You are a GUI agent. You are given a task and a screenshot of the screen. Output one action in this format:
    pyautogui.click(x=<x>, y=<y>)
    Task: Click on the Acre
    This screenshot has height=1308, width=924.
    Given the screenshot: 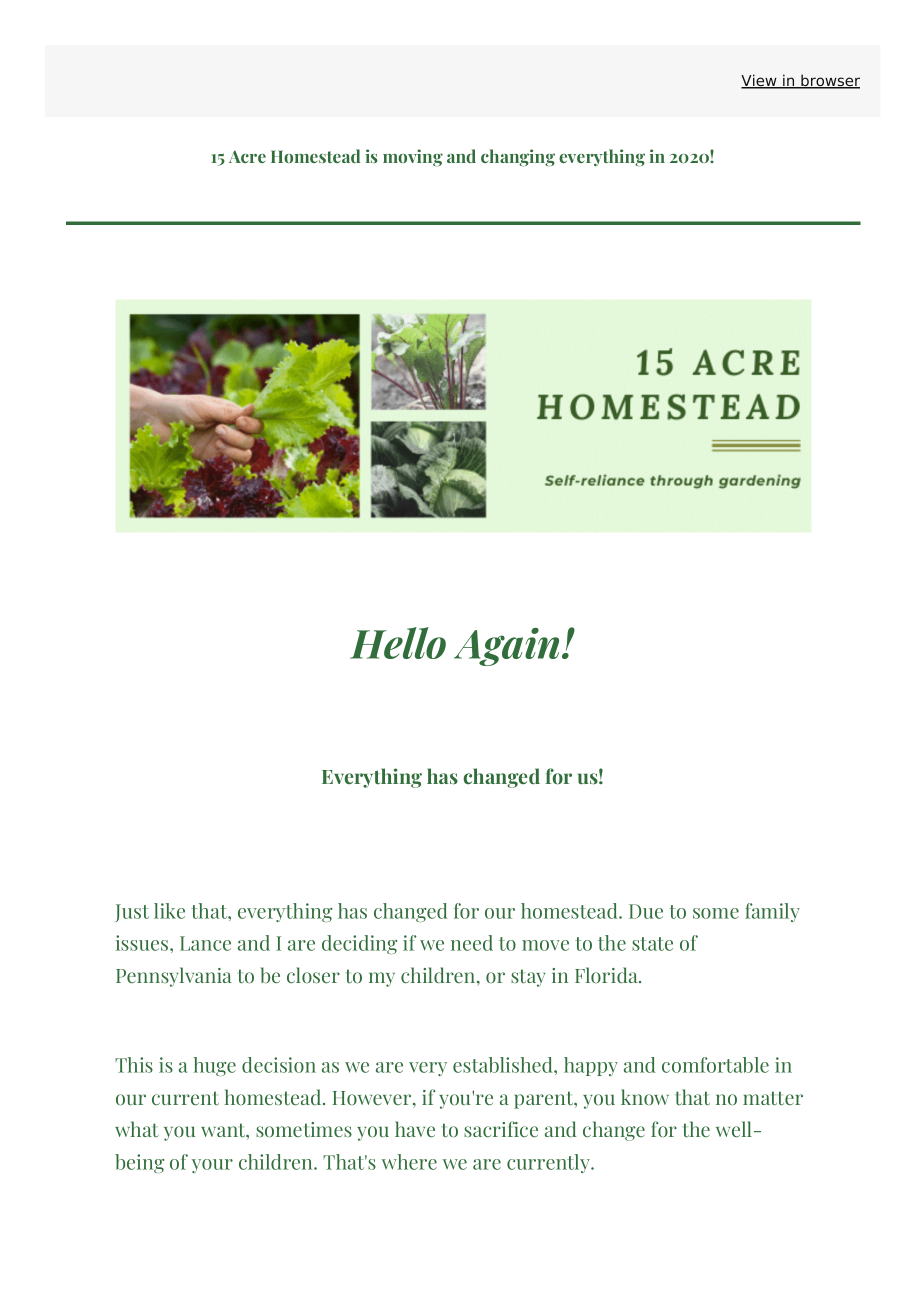 What is the action you would take?
    pyautogui.click(x=247, y=156)
